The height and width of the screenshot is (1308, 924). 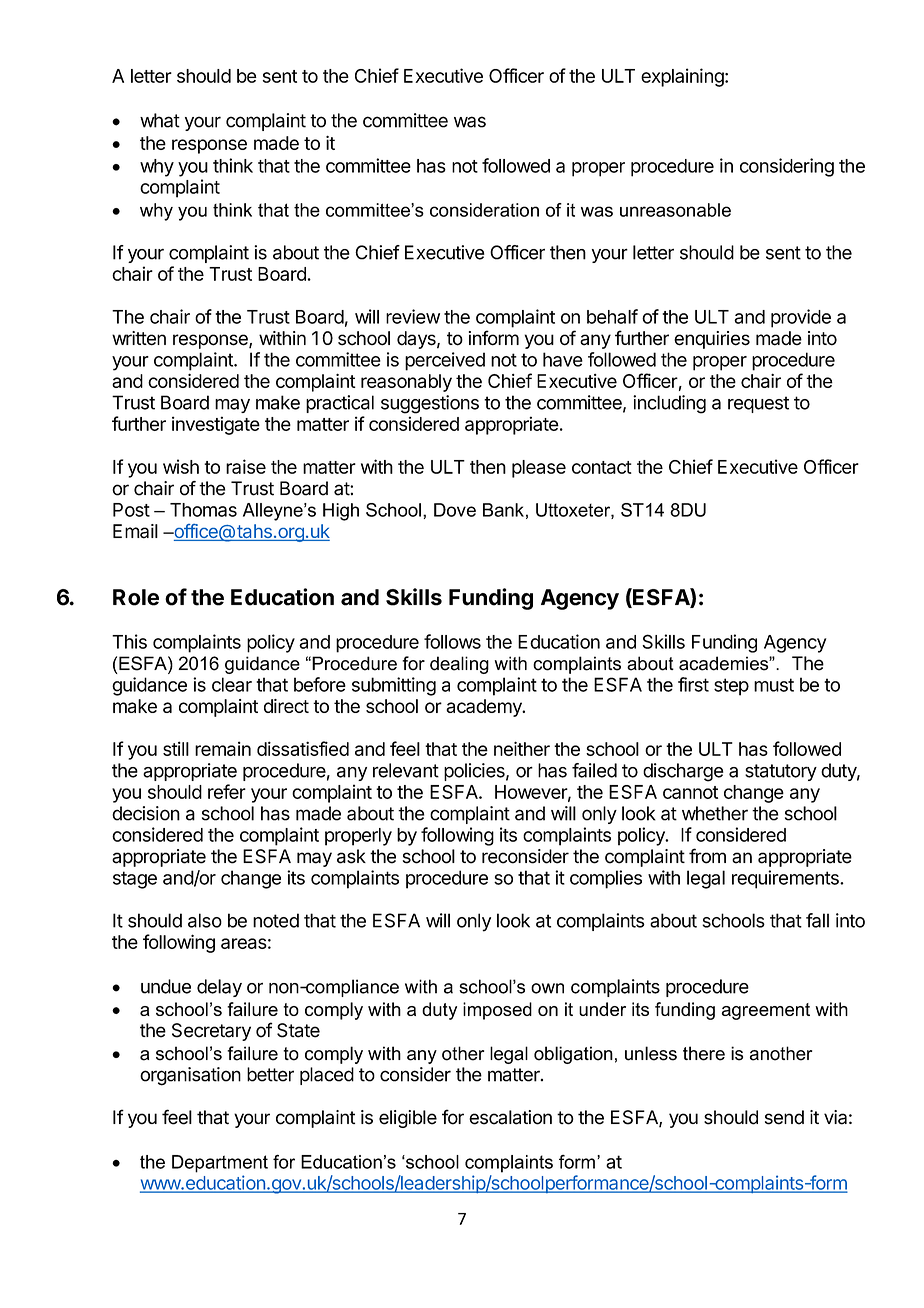 What do you see at coordinates (510, 1117) in the screenshot?
I see `escalation` at bounding box center [510, 1117].
